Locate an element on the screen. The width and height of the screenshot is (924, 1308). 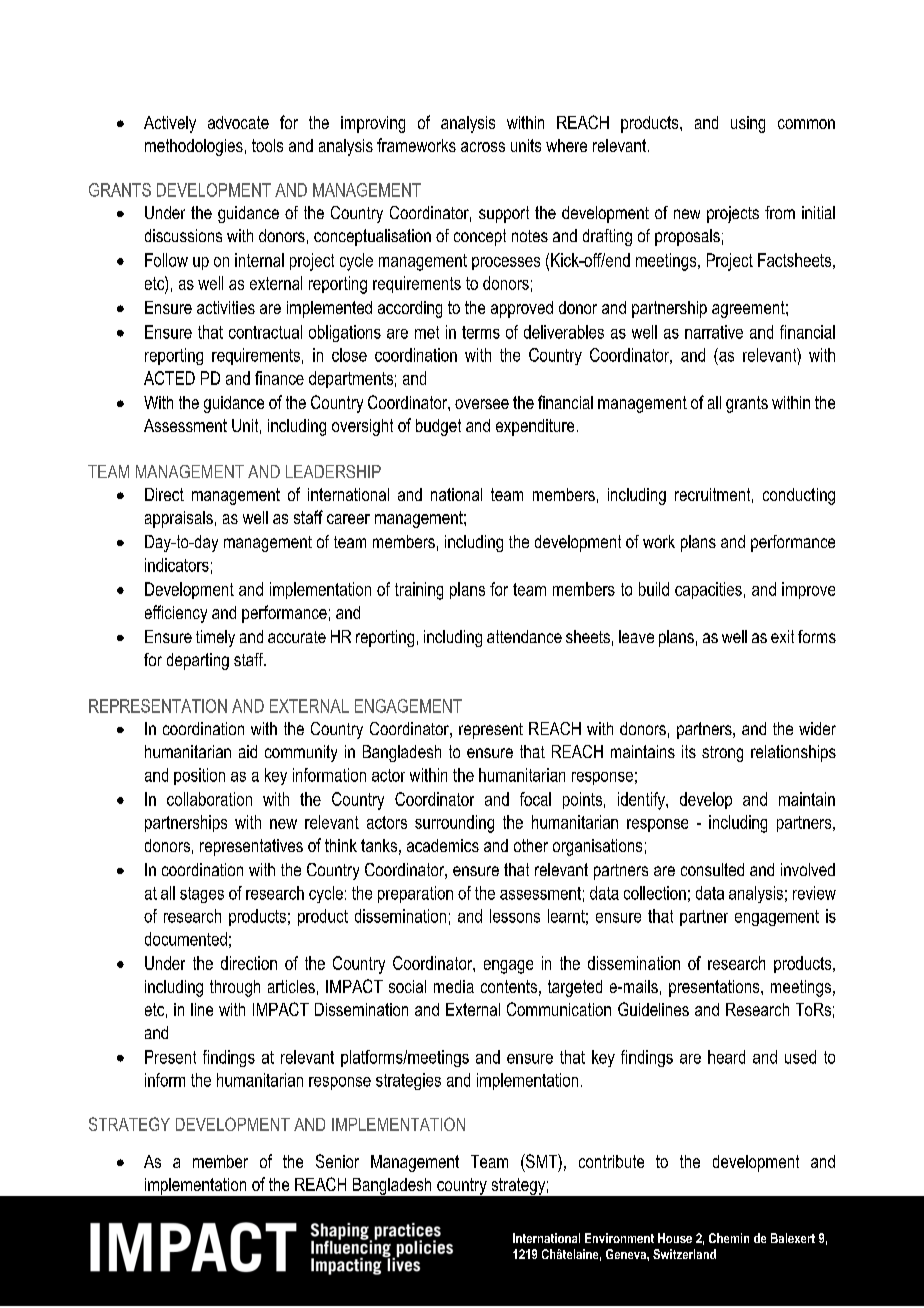
heard is located at coordinates (726, 1057).
